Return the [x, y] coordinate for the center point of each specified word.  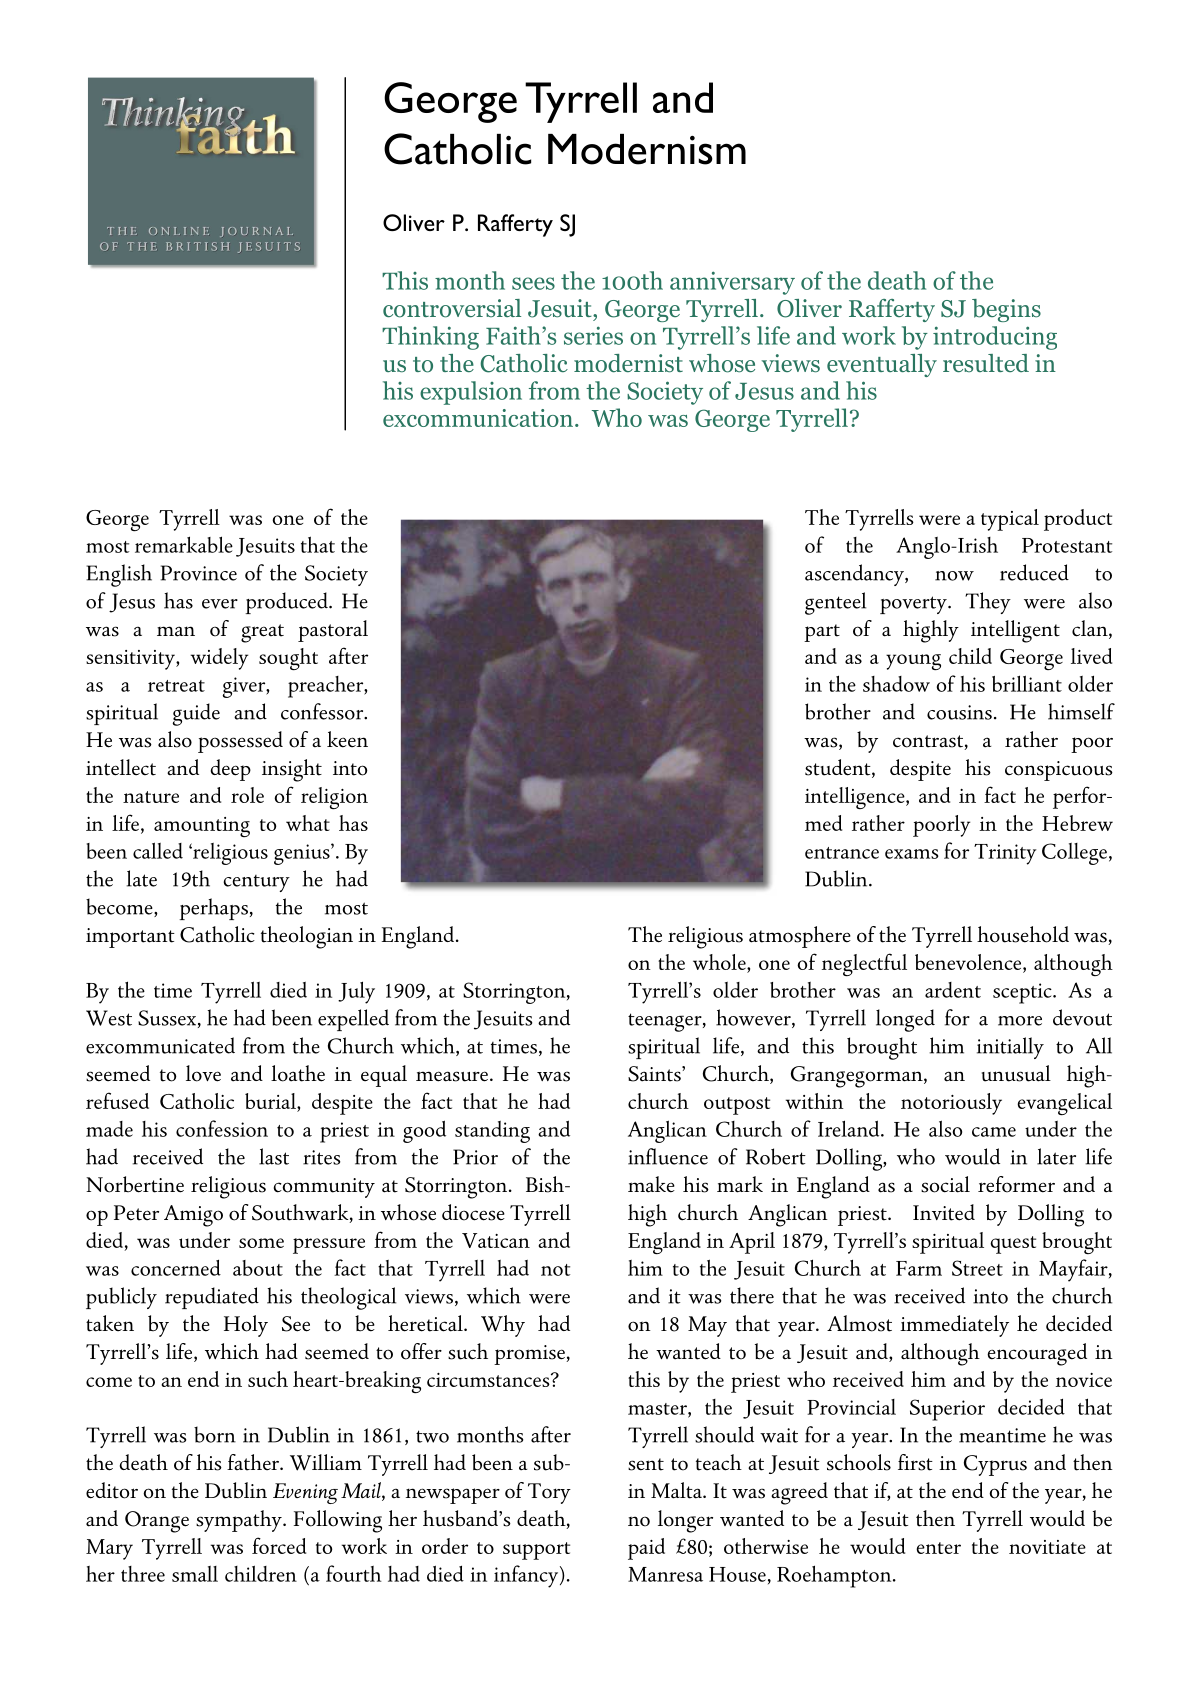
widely [219, 659]
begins [1006, 310]
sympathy [240, 1521]
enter [938, 1548]
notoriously [951, 1104]
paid [646, 1549]
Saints [655, 1074]
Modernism [647, 149]
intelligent [1015, 631]
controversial [452, 308]
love [203, 1073]
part [822, 633]
